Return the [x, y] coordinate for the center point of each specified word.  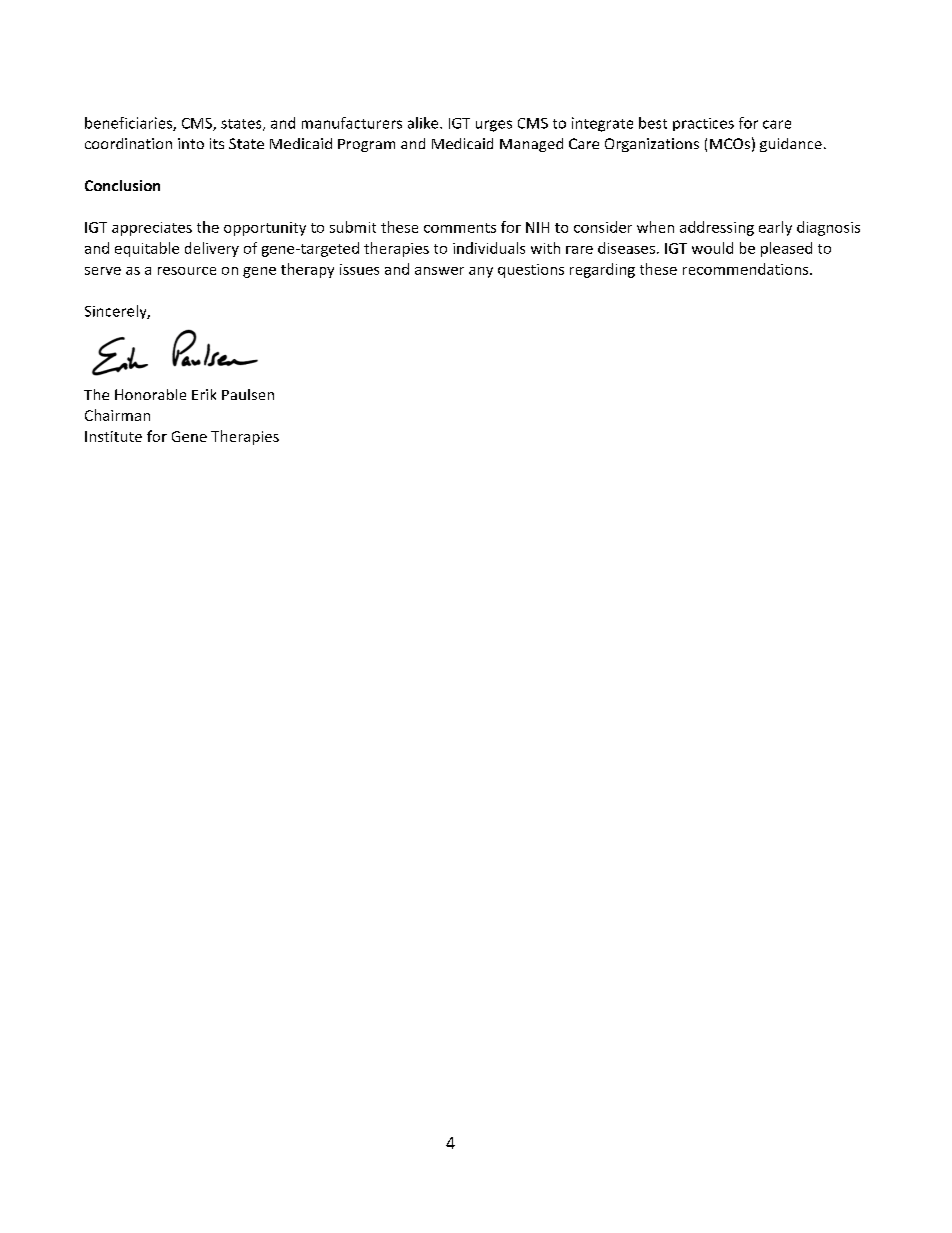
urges [494, 126]
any [481, 272]
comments [460, 228]
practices [703, 124]
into [191, 143]
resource [187, 271]
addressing [717, 228]
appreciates [152, 229]
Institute [113, 436]
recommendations [747, 269]
